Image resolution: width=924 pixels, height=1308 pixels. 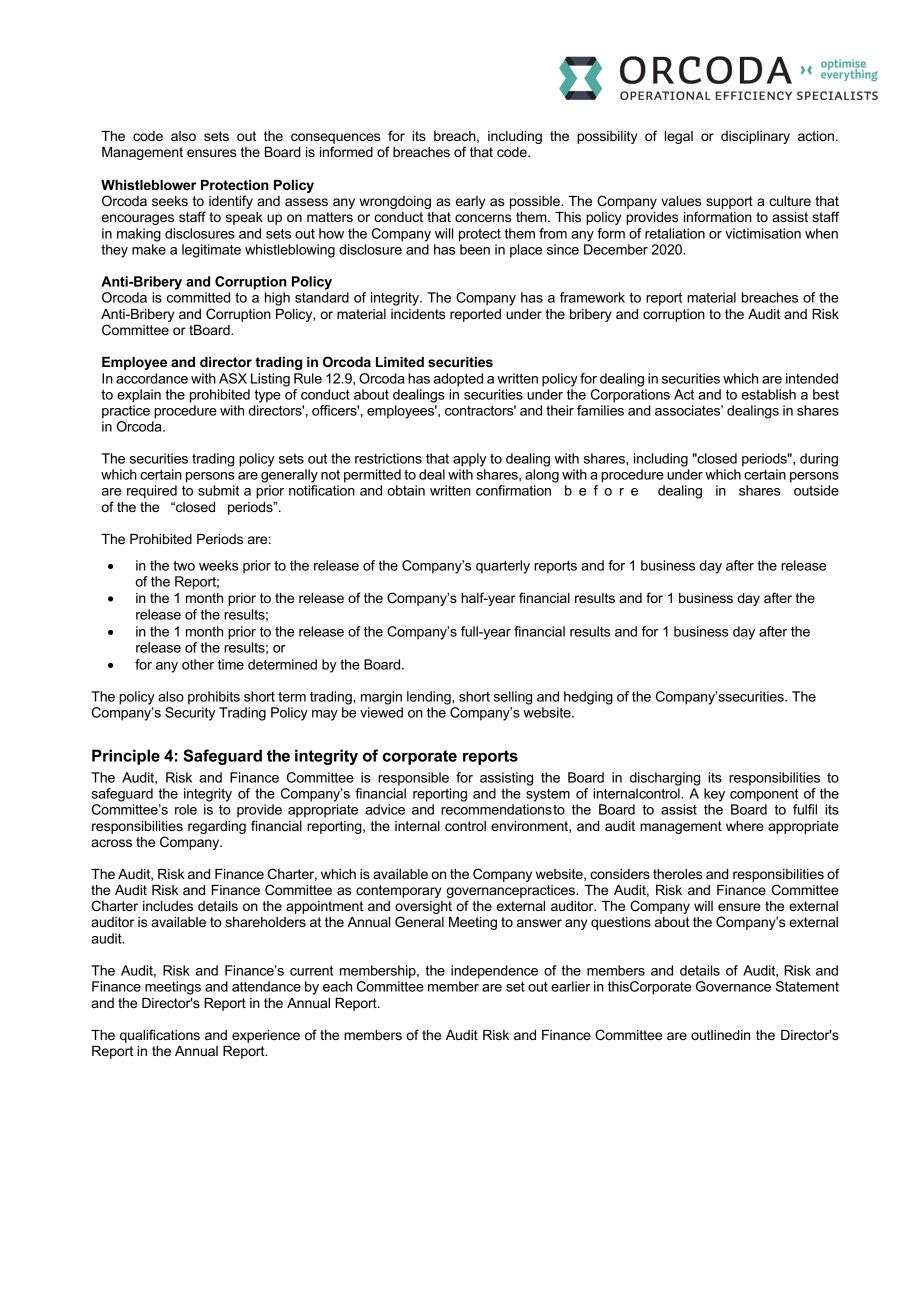 What do you see at coordinates (755, 137) in the image?
I see `disciplinary` at bounding box center [755, 137].
